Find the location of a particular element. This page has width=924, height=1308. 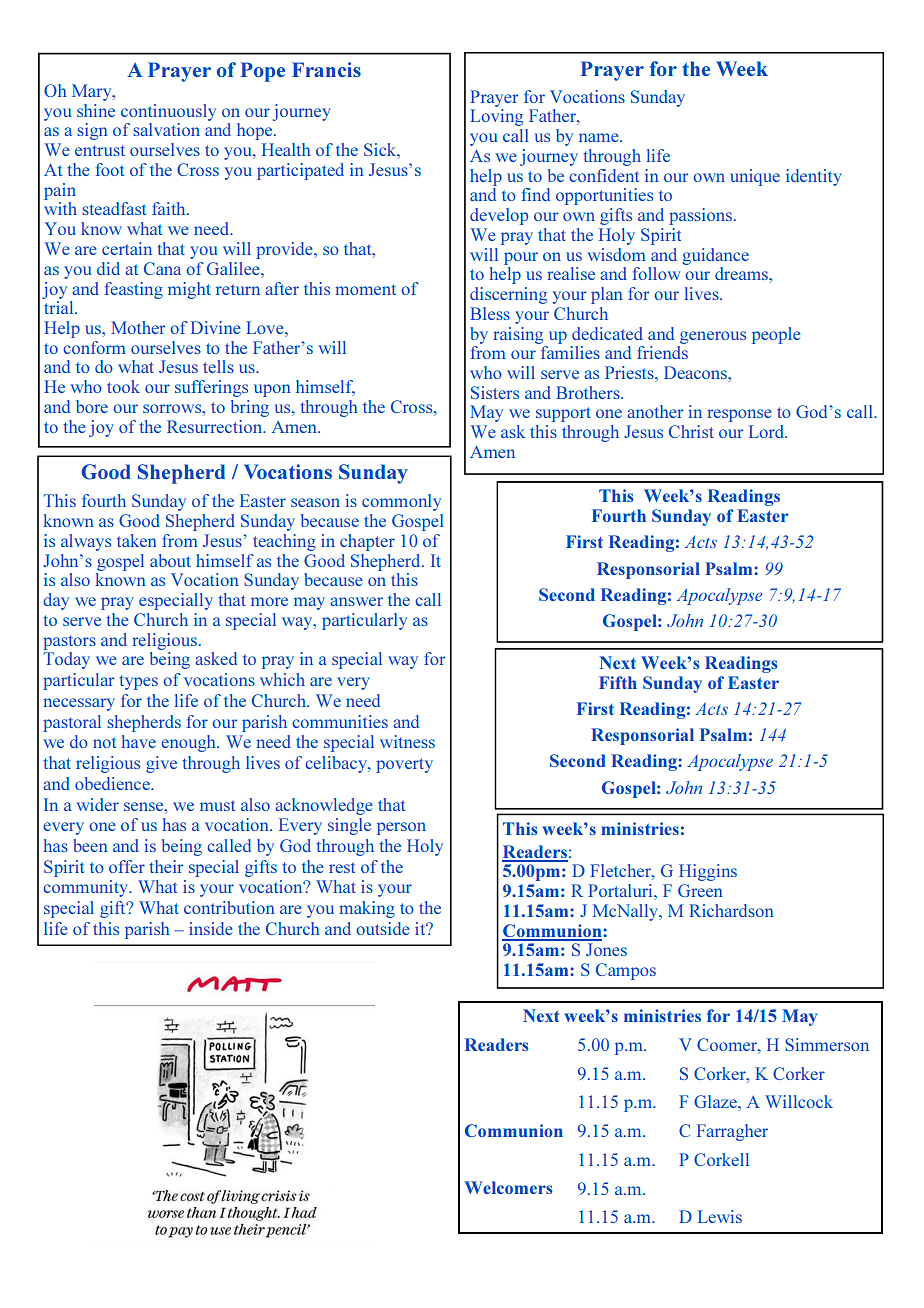

unique is located at coordinates (755, 177).
